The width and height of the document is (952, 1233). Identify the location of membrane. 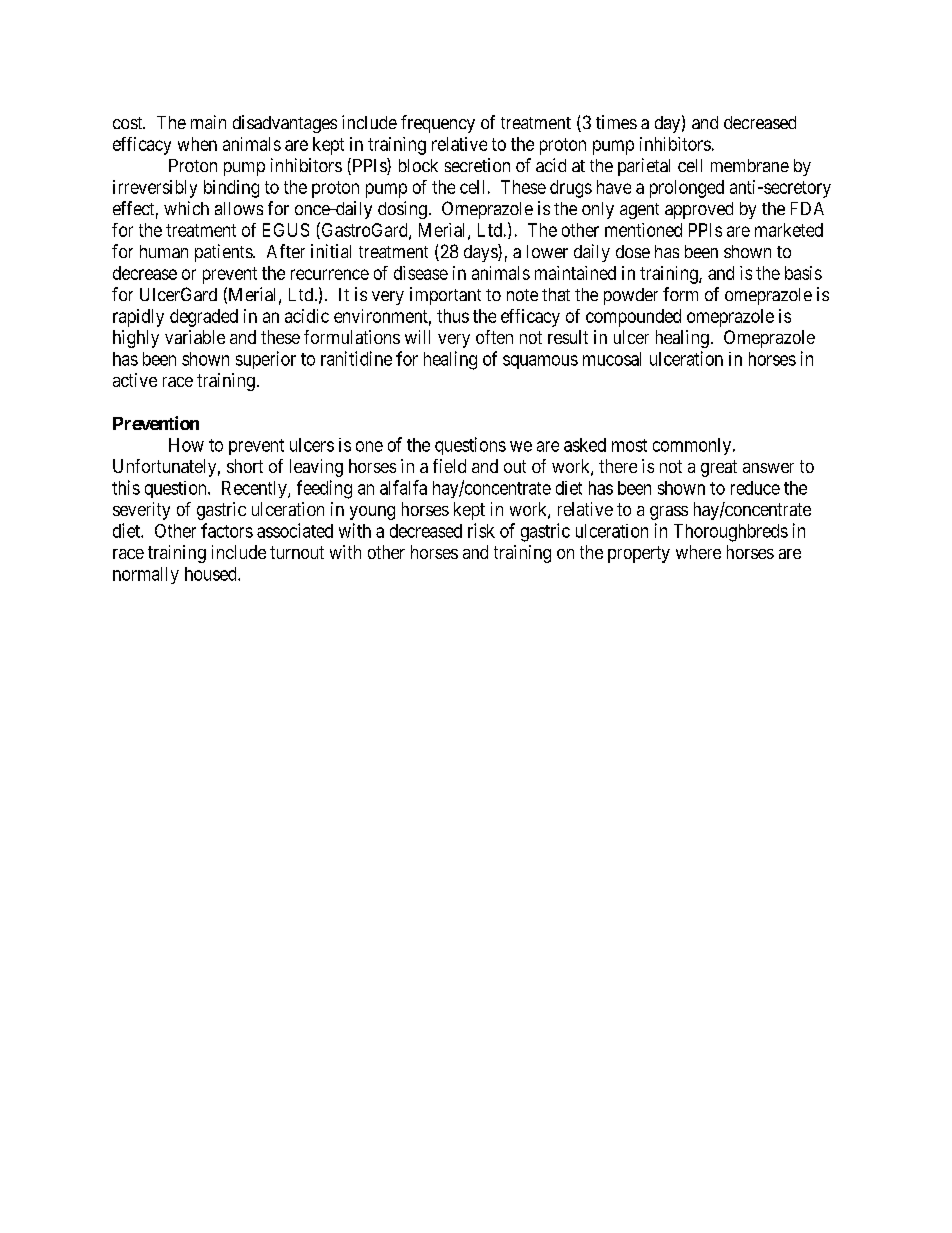
(750, 165).
